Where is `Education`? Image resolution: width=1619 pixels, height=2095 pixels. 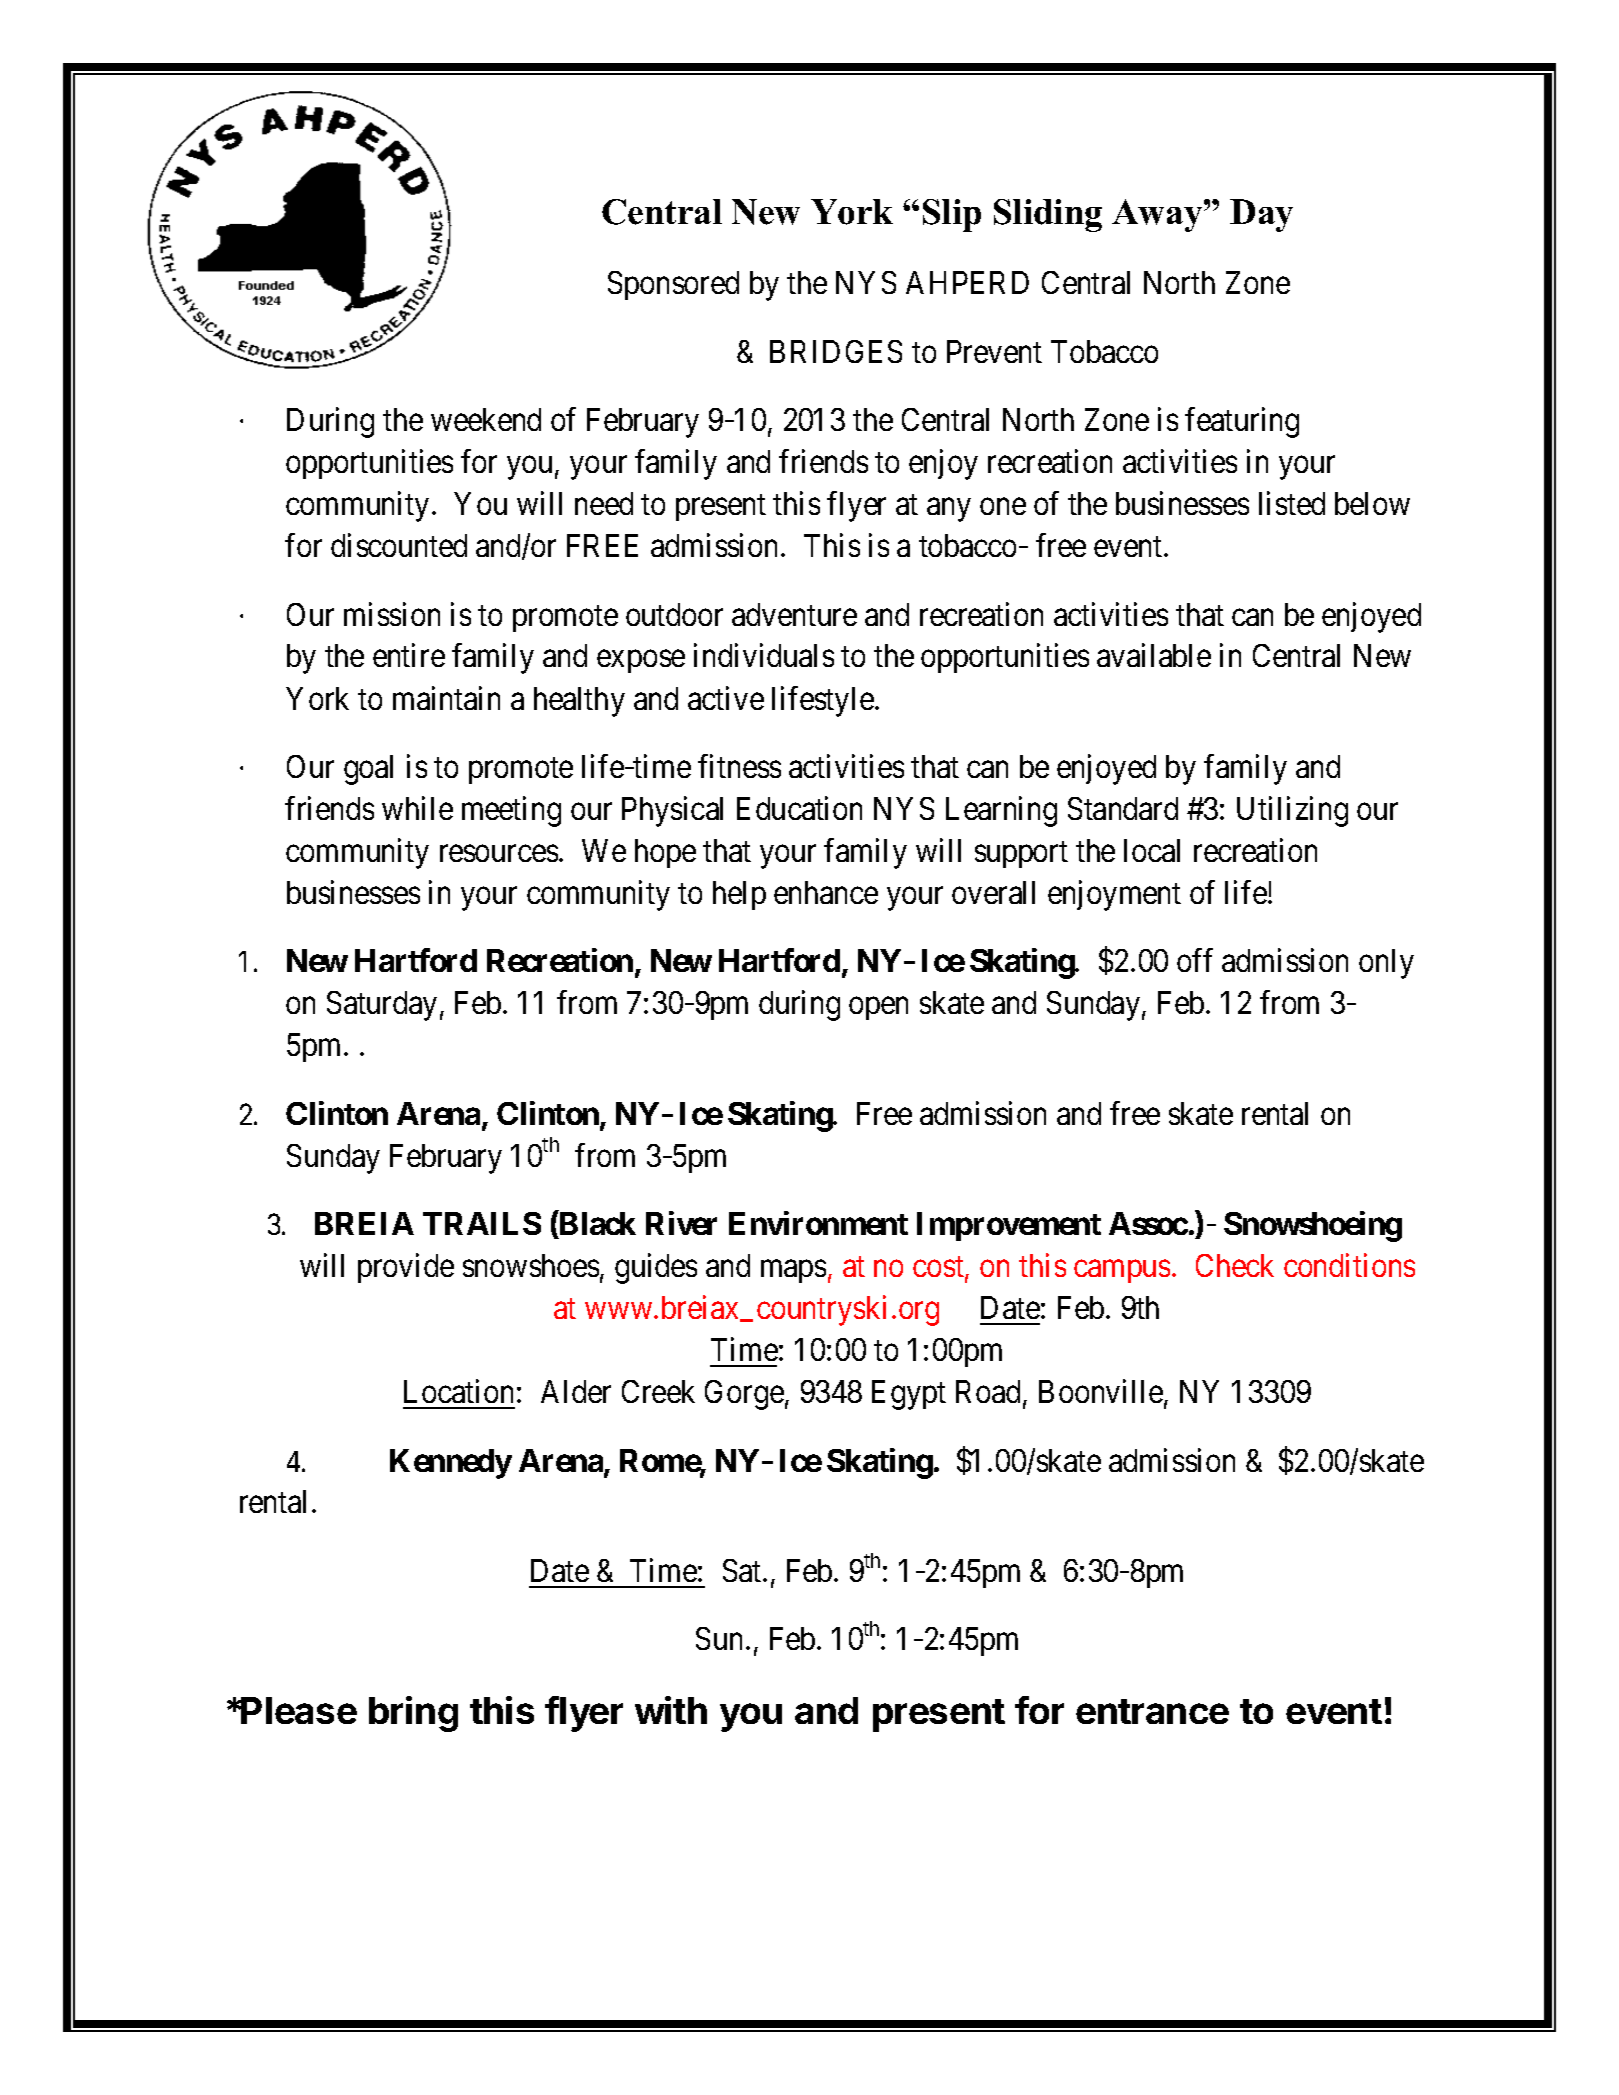 Education is located at coordinates (799, 808).
